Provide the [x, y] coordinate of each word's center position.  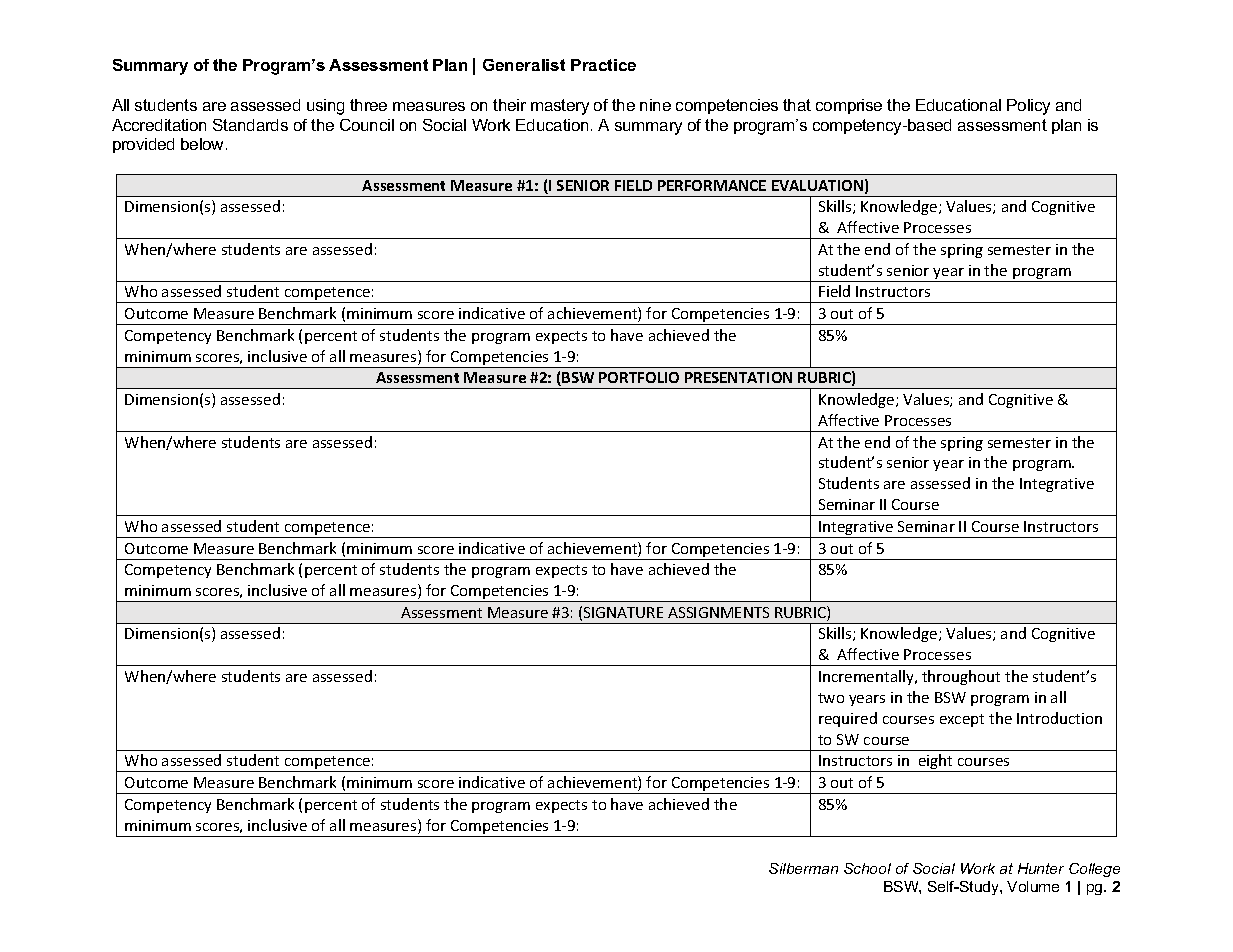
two [831, 698]
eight [936, 763]
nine [655, 105]
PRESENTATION [738, 377]
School [867, 868]
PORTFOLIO [639, 377]
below [204, 144]
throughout [961, 677]
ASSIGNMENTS [718, 612]
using [325, 107]
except [962, 720]
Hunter [1041, 868]
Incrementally [867, 677]
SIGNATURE [623, 612]
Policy [1028, 107]
